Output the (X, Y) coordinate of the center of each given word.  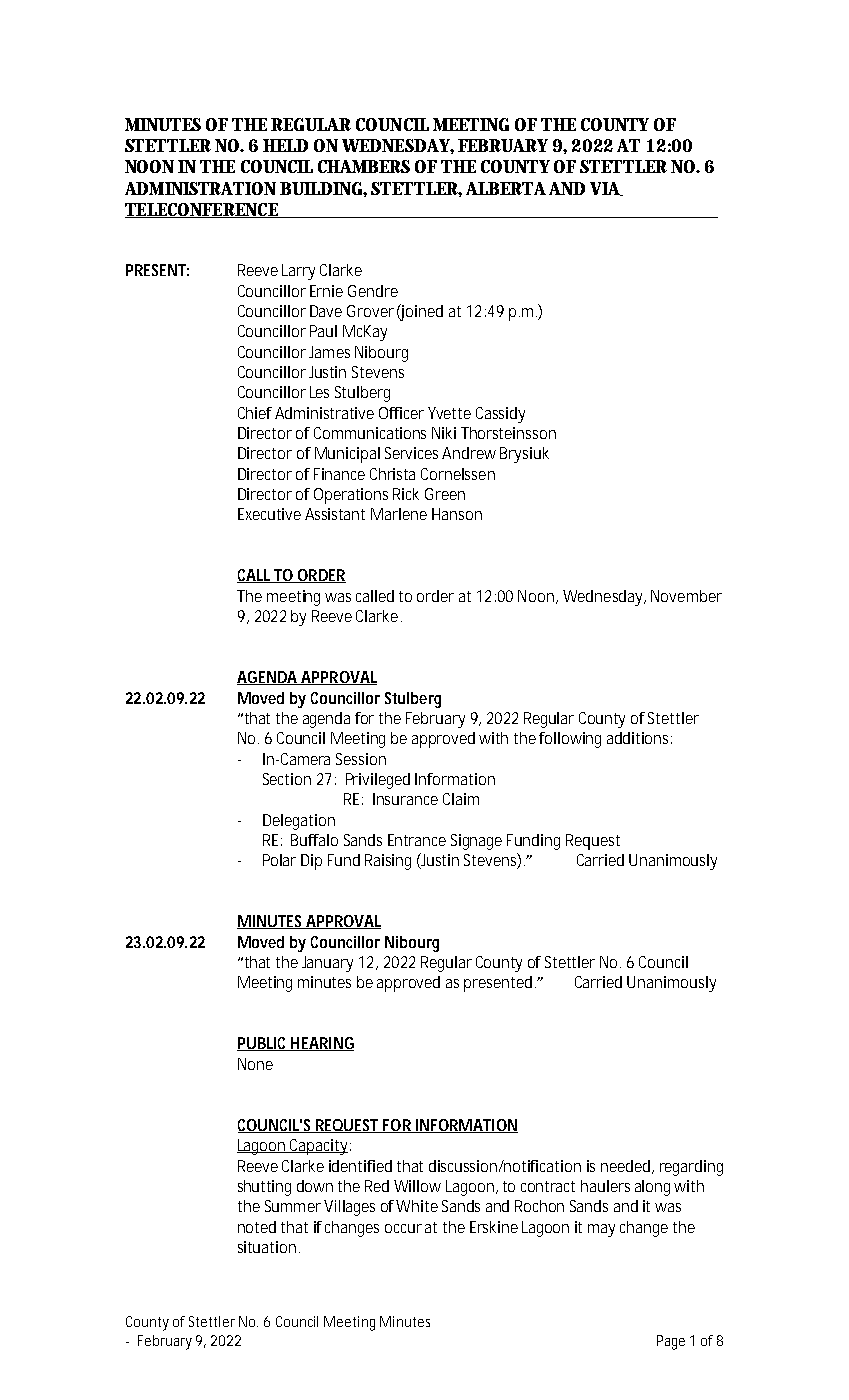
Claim (461, 799)
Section (287, 779)
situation (267, 1247)
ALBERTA (506, 188)
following (570, 740)
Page (671, 1342)
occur (403, 1228)
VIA (606, 189)
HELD (285, 145)
